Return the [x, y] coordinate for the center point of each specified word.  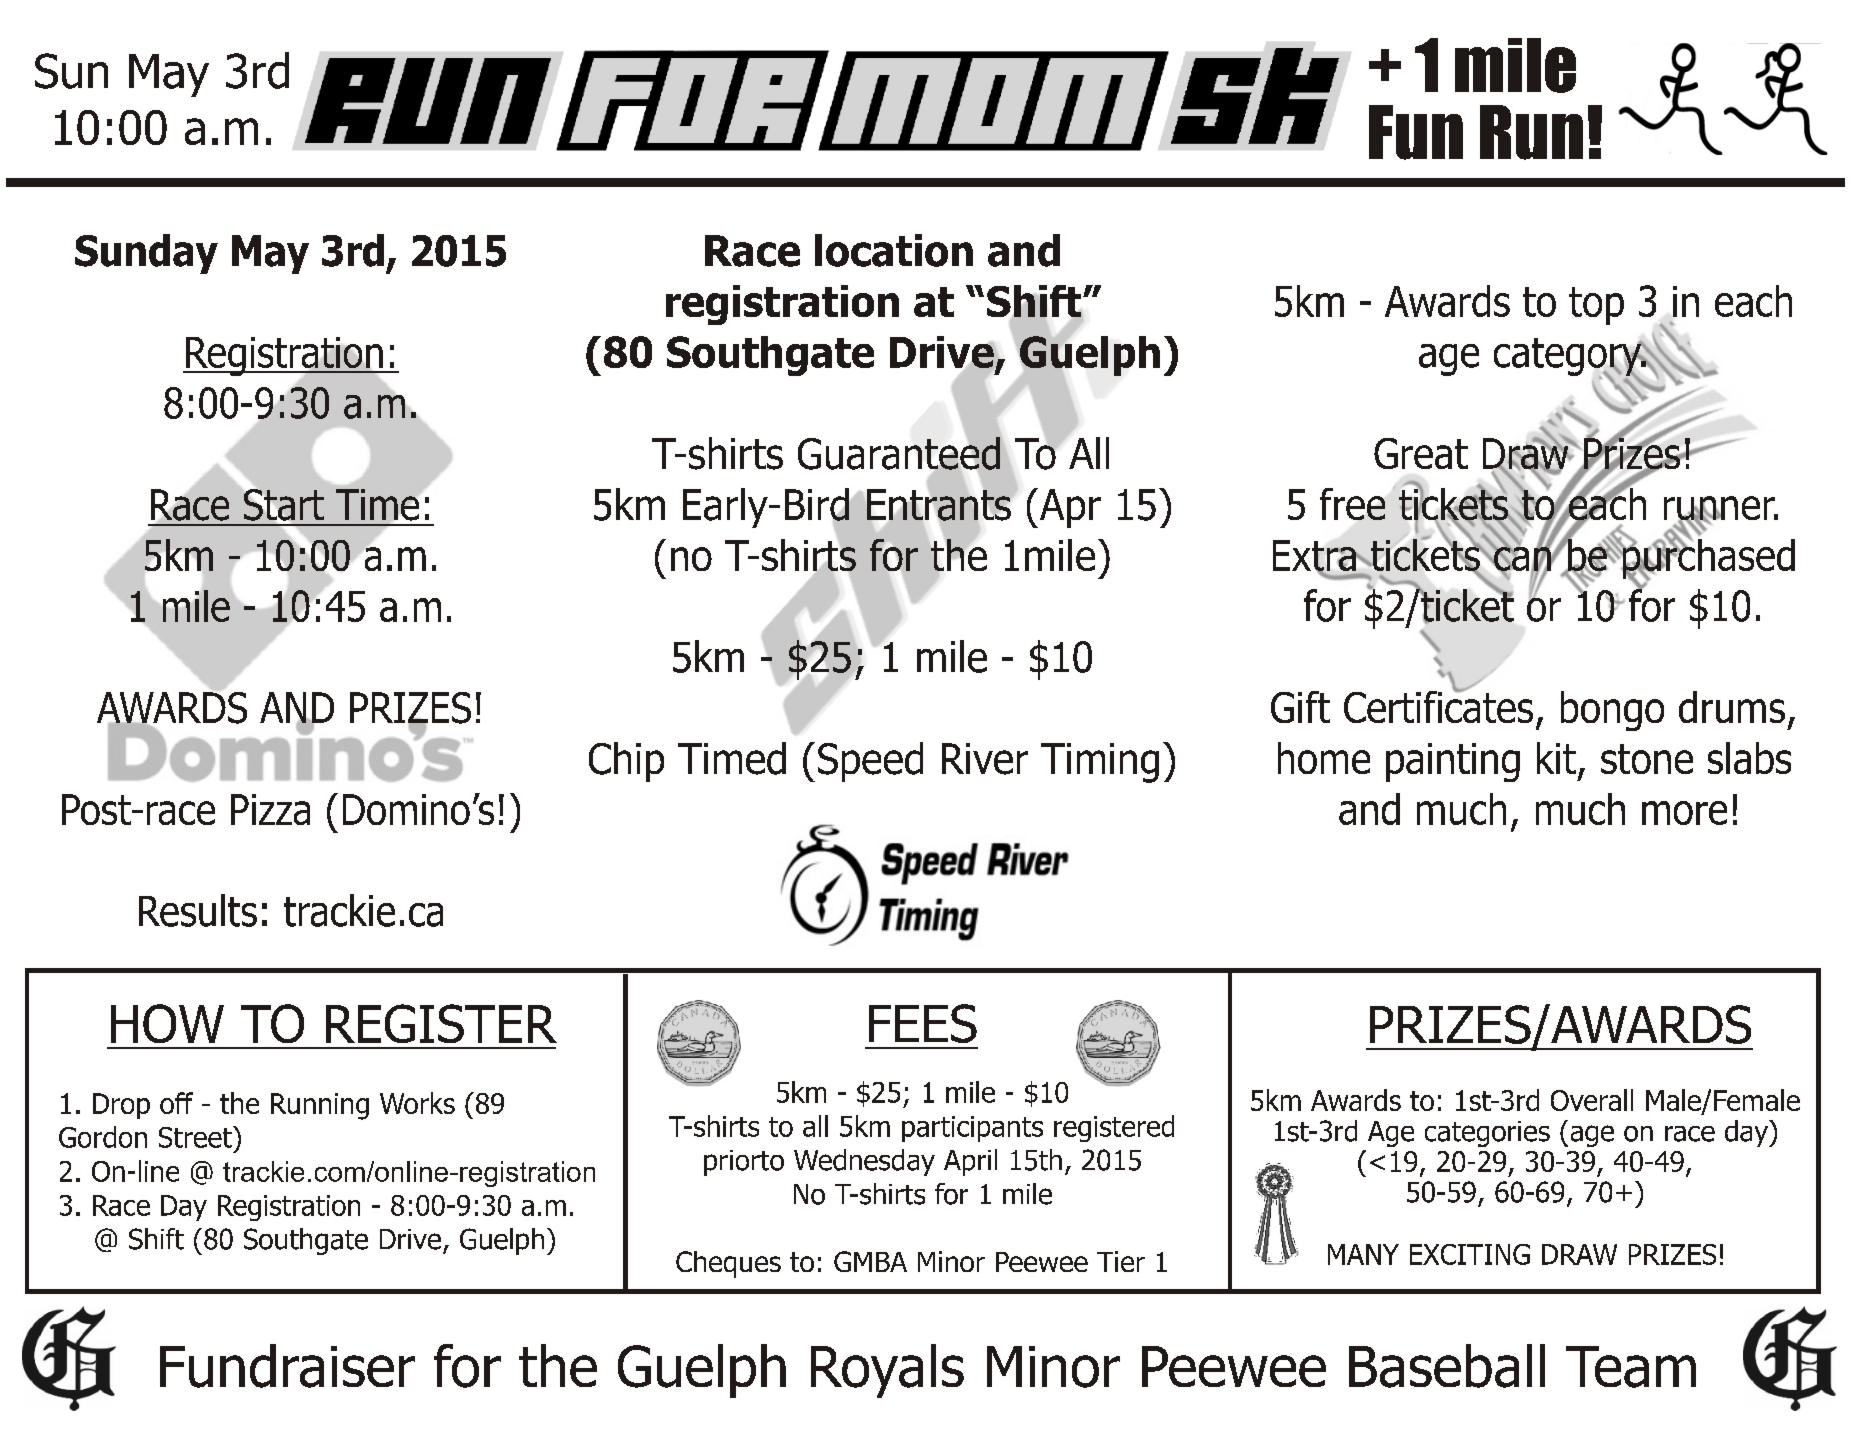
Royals [887, 1371]
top [1596, 306]
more [1684, 813]
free [1352, 504]
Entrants [939, 505]
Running [320, 1106]
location [894, 250]
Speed [870, 762]
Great [1421, 453]
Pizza [270, 809]
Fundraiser [287, 1366]
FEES [923, 1023]
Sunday [146, 254]
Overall [1592, 1100]
